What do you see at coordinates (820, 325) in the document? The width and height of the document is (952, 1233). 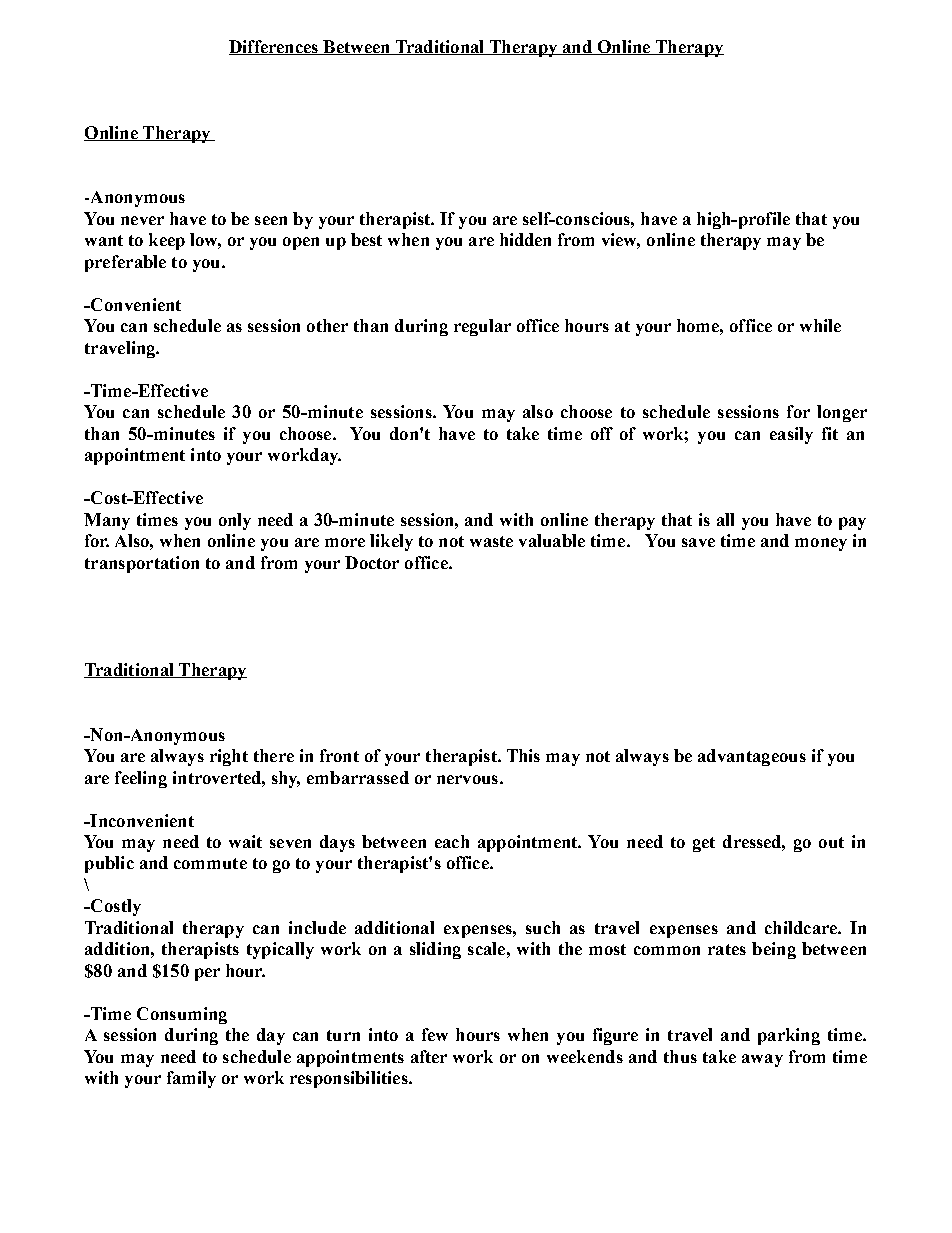 I see `while` at bounding box center [820, 325].
